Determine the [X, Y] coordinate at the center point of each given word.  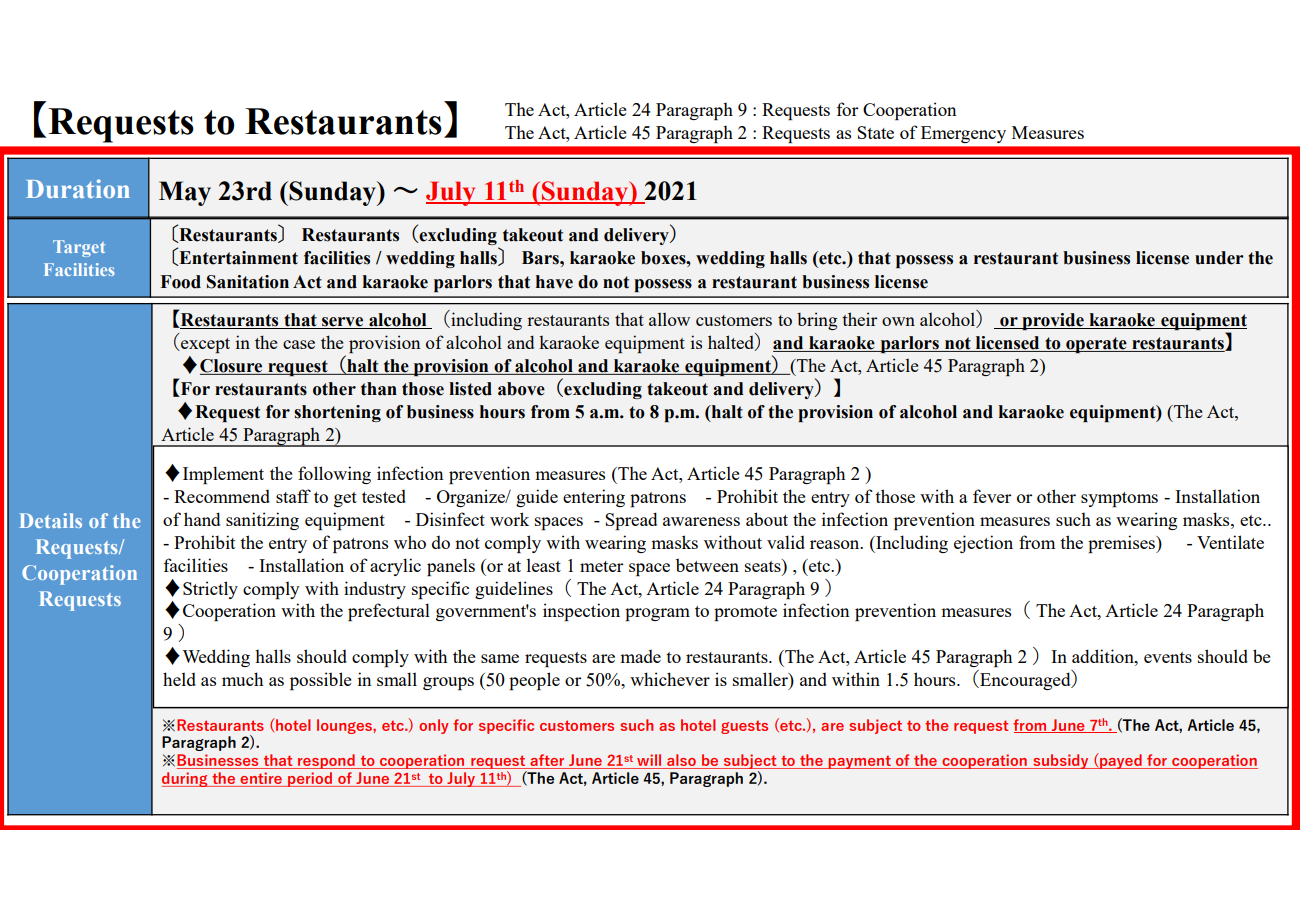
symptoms [1119, 499]
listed [470, 389]
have [554, 282]
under [1219, 258]
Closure [232, 367]
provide [1053, 321]
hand [202, 519]
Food [180, 282]
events [1168, 657]
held [179, 679]
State [875, 132]
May [185, 193]
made [640, 656]
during [186, 779]
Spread [631, 521]
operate [1096, 345]
